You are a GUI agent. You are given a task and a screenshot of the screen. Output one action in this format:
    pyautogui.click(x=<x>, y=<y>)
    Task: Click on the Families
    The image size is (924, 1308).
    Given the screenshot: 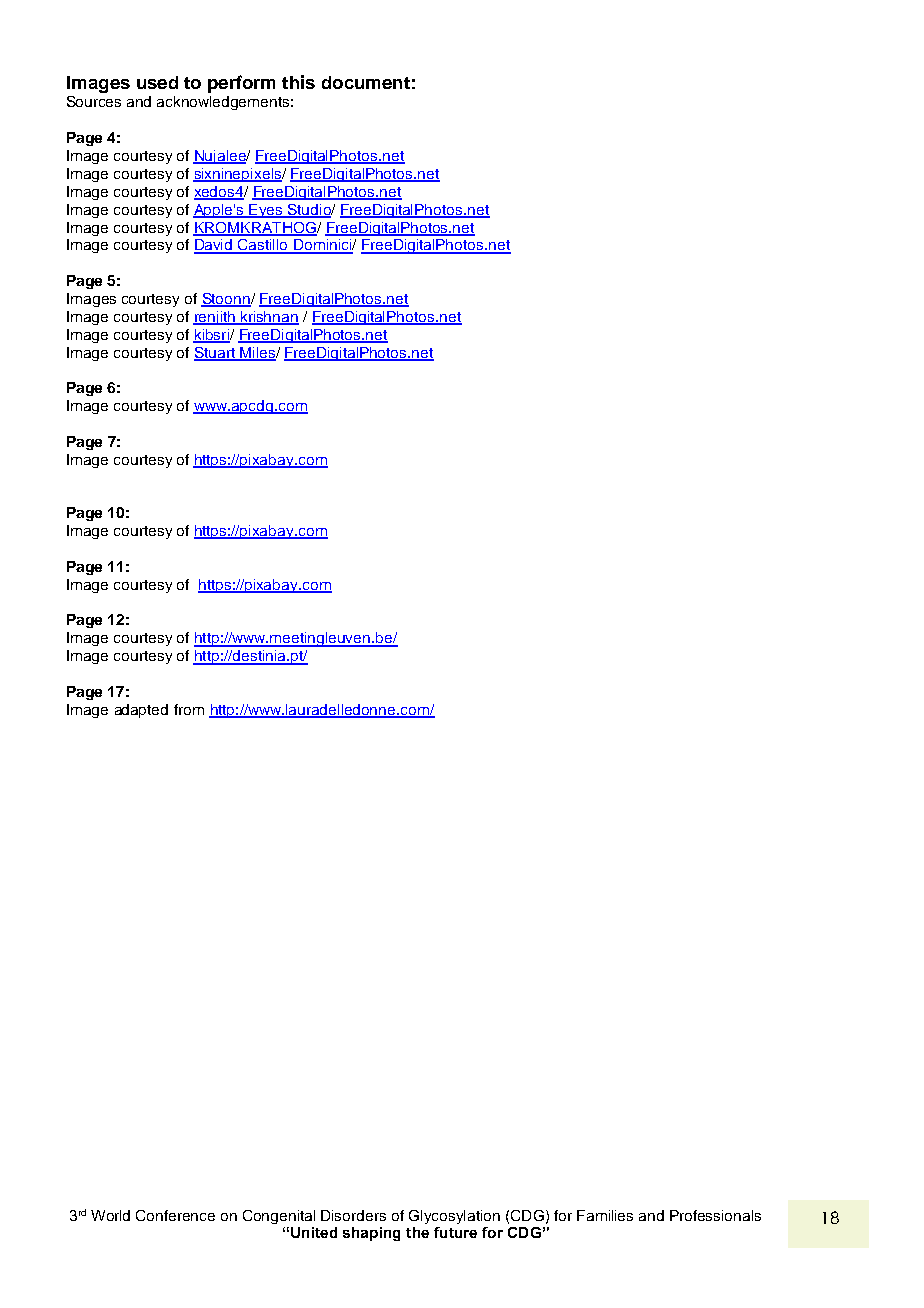 What is the action you would take?
    pyautogui.click(x=605, y=1215)
